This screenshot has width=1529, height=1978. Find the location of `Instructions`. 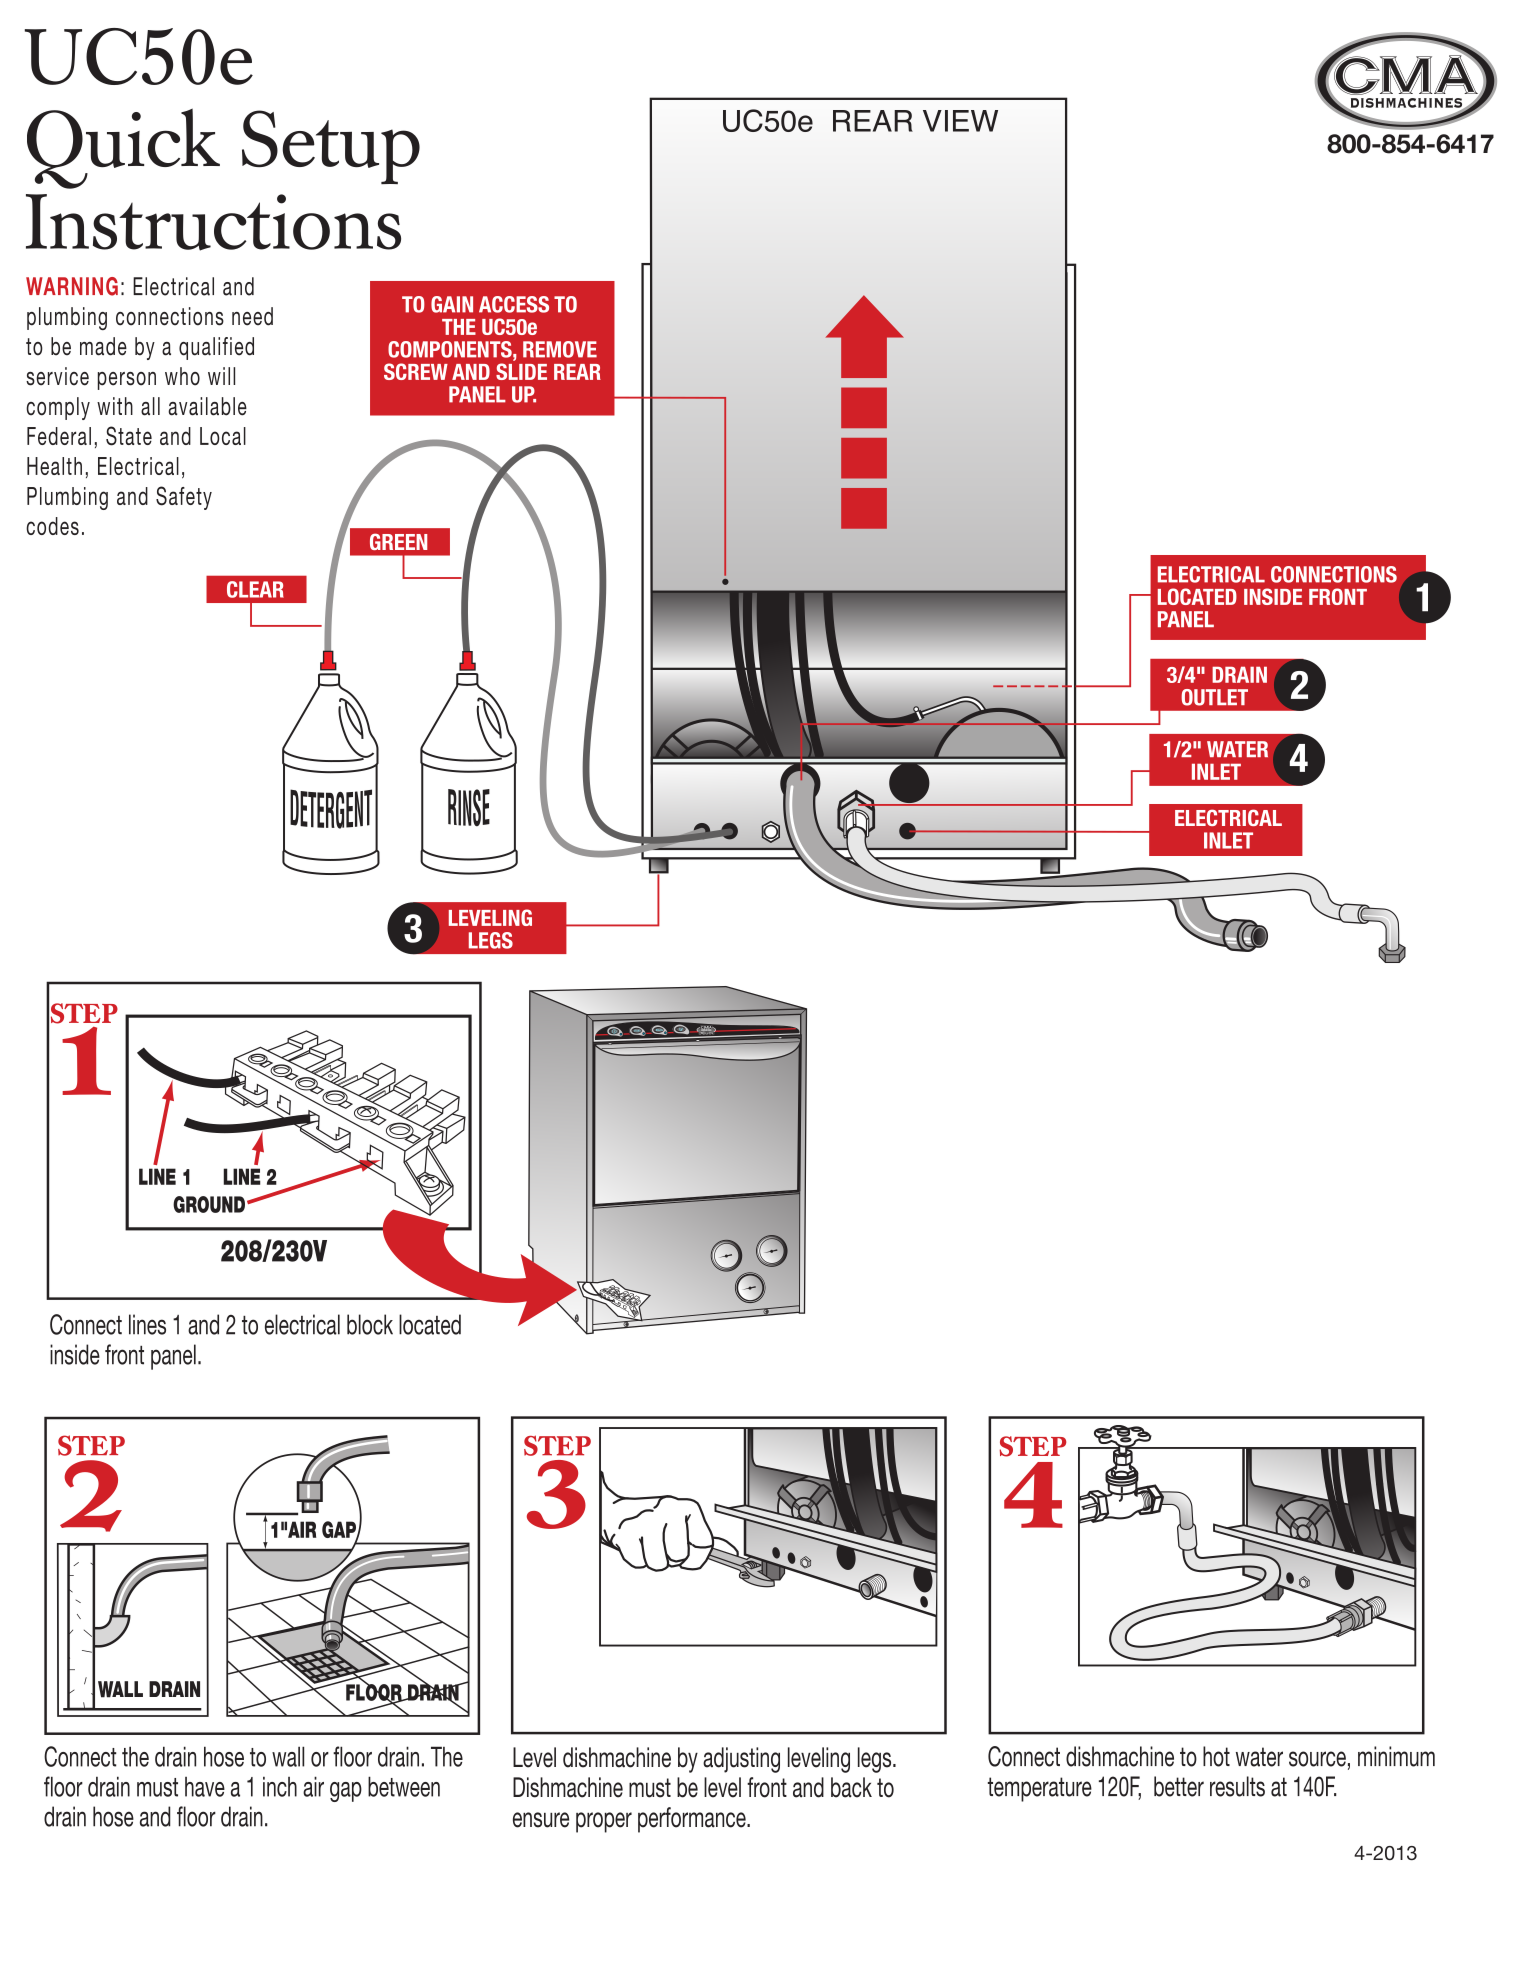

Instructions is located at coordinates (213, 222).
